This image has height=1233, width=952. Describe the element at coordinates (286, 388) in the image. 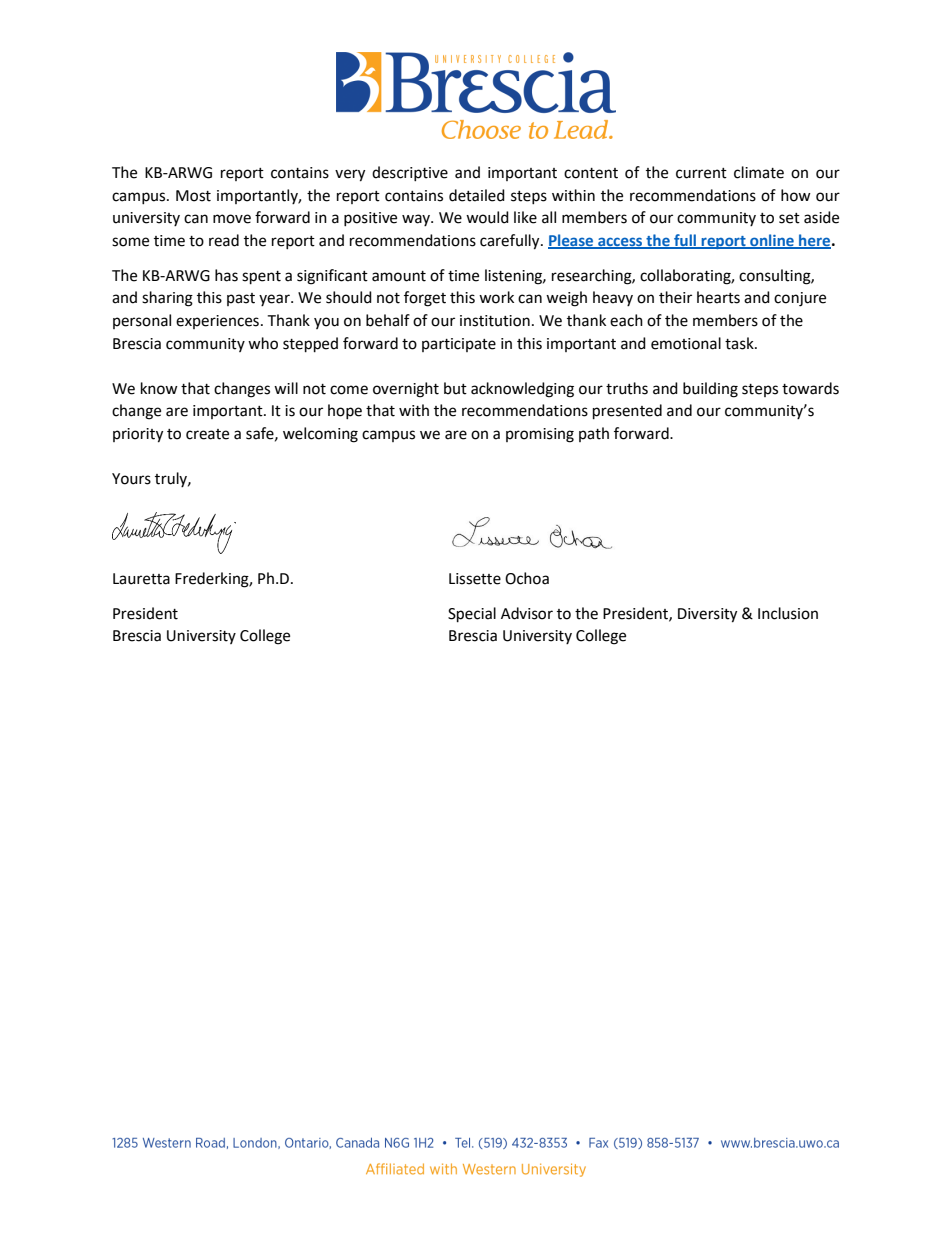

I see `will` at that location.
